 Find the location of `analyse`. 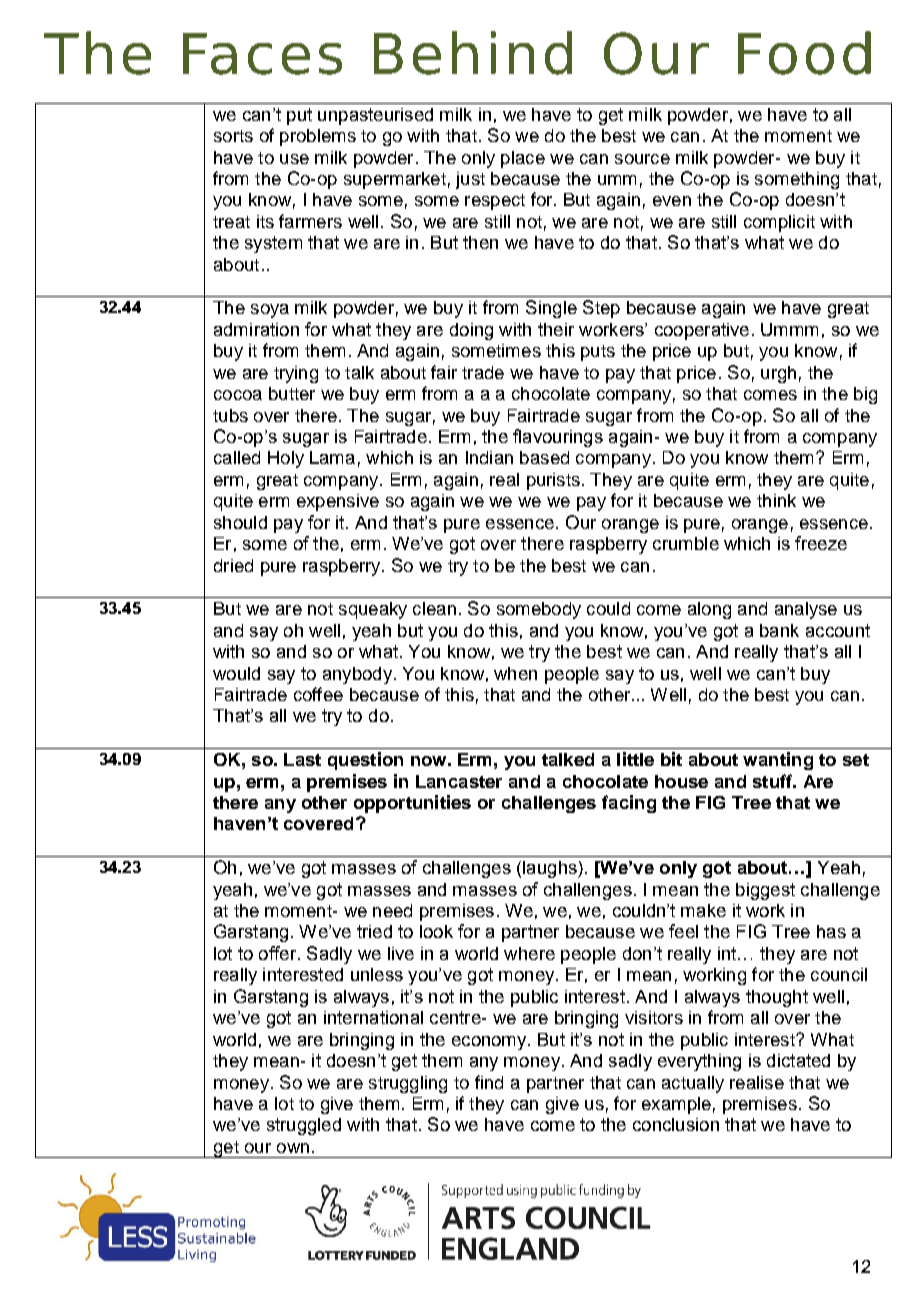

analyse is located at coordinates (806, 610).
